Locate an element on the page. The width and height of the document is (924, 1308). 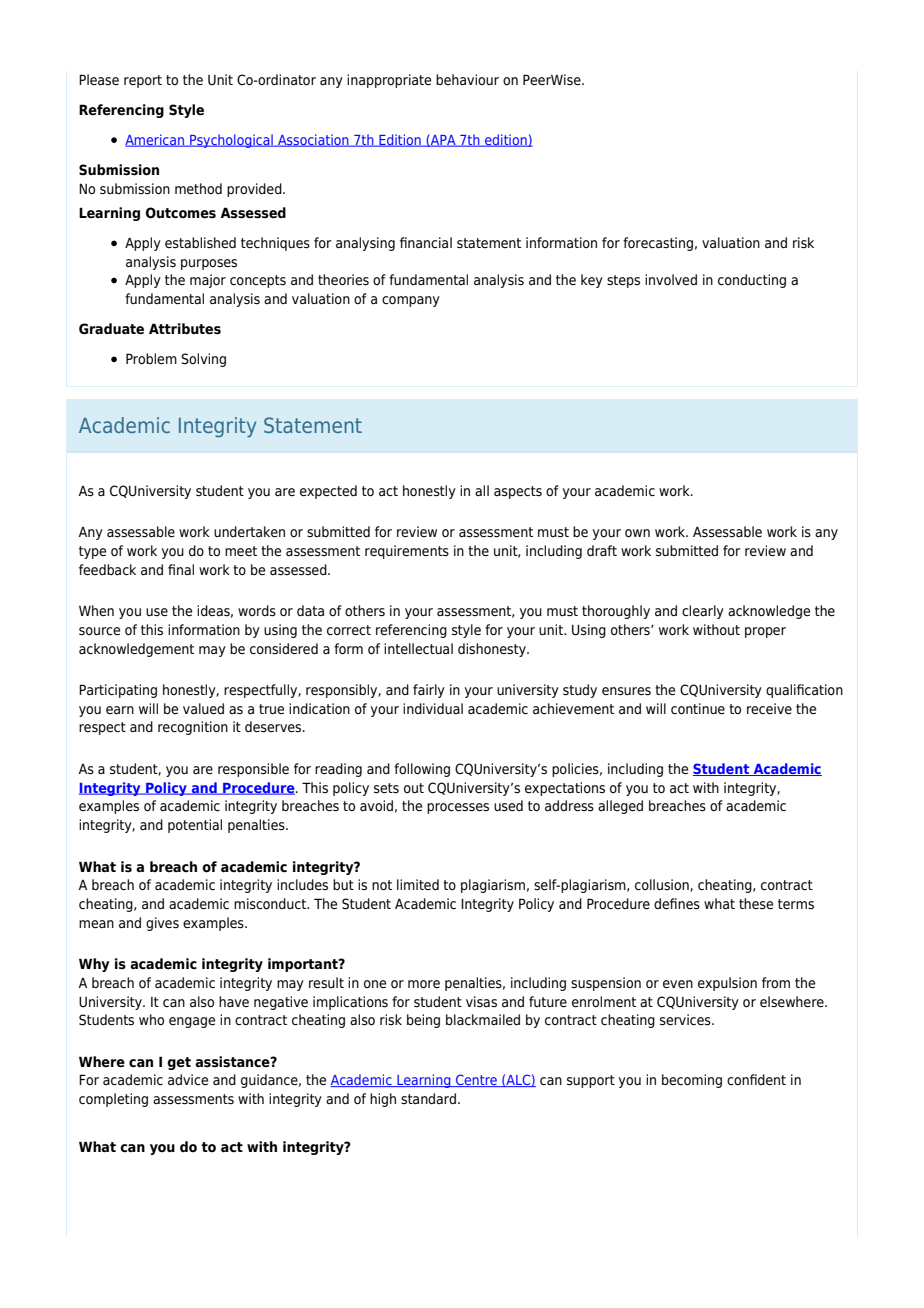
behaviour is located at coordinates (467, 79).
